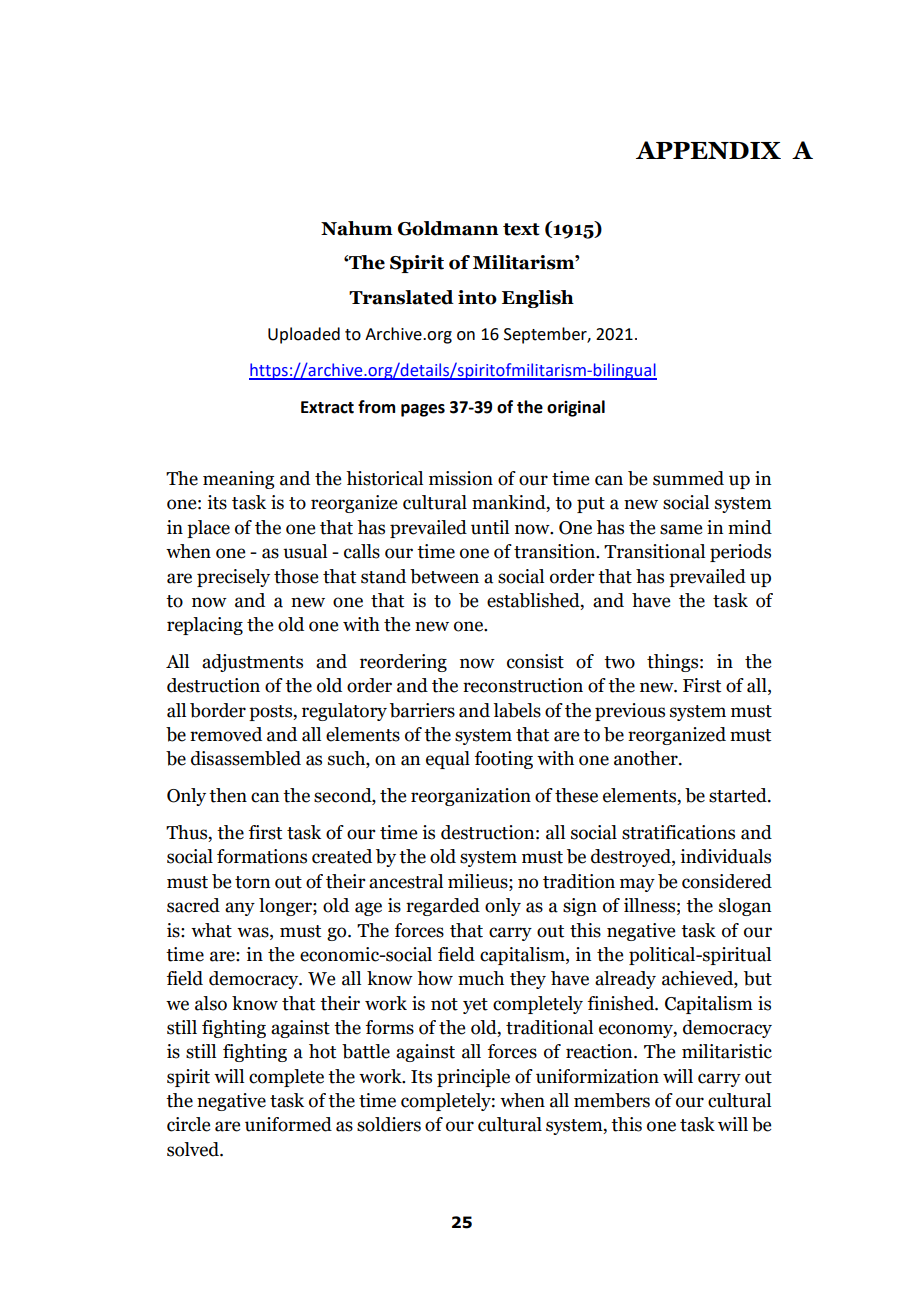  Describe the element at coordinates (238, 480) in the image. I see `meaning` at that location.
